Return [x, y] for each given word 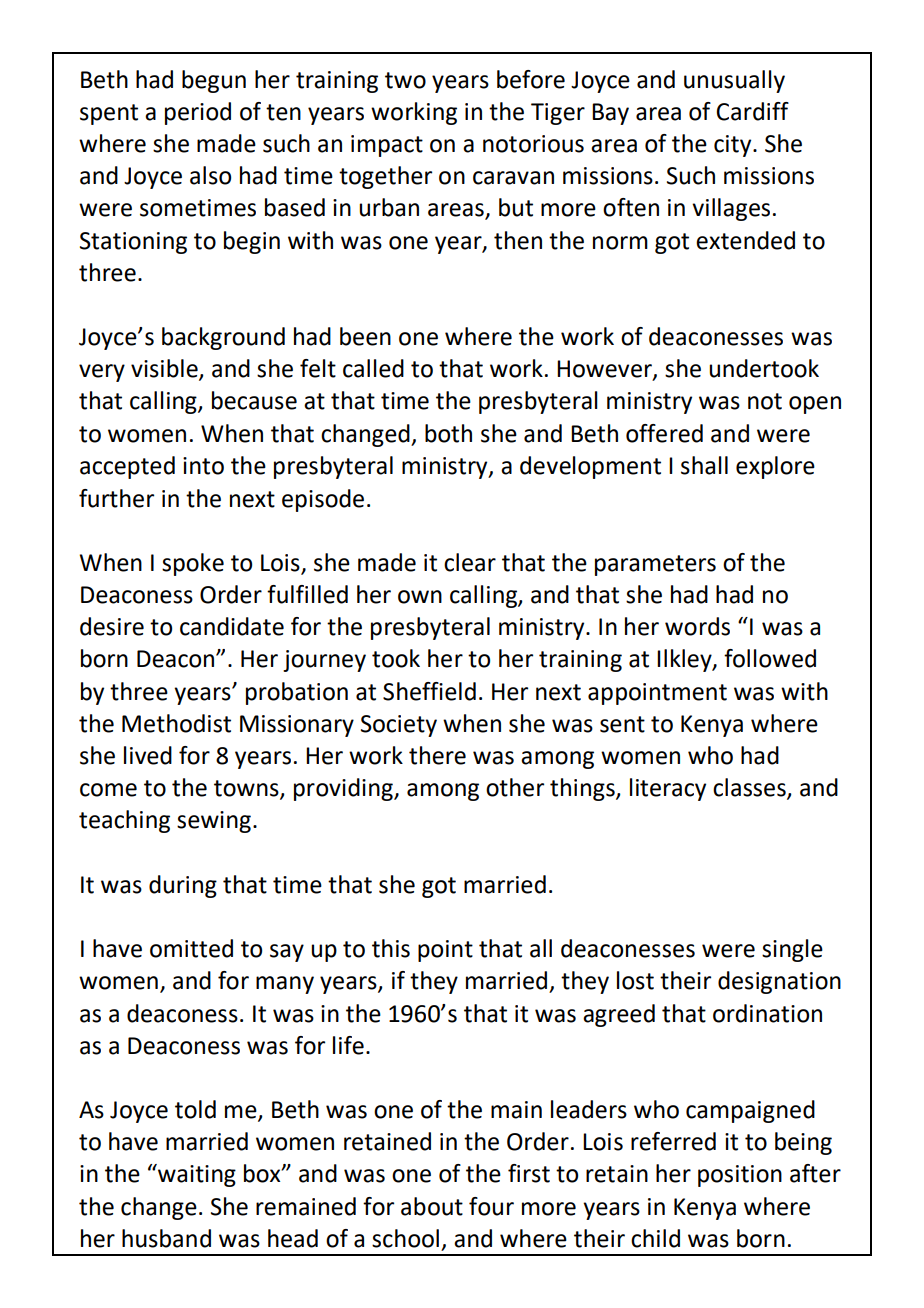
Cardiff [753, 111]
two [405, 80]
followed [770, 658]
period [198, 113]
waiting [196, 1175]
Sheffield [429, 691]
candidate [232, 626]
